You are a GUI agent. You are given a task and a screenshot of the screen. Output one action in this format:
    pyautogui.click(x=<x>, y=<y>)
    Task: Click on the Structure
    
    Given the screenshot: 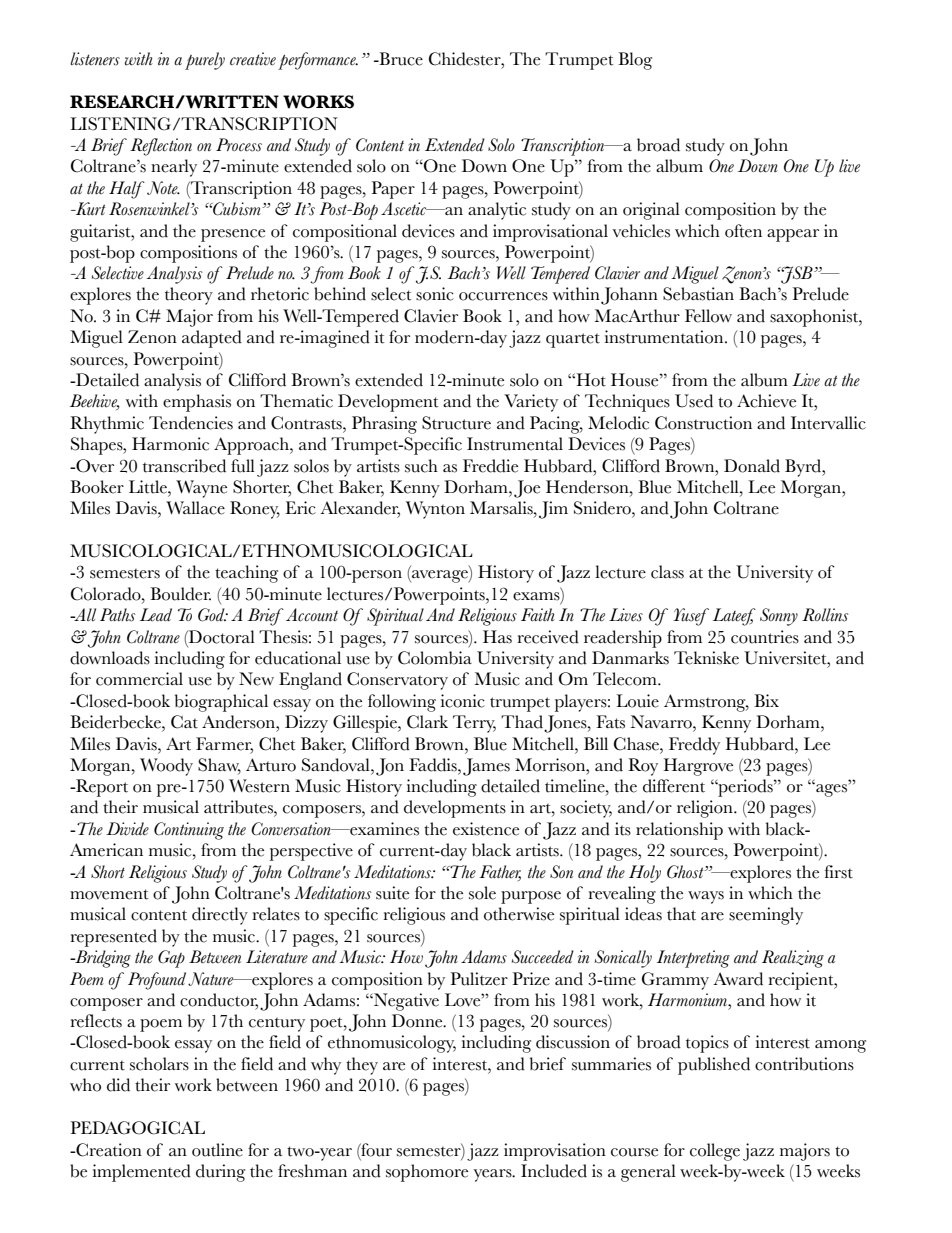 What is the action you would take?
    pyautogui.click(x=456, y=423)
